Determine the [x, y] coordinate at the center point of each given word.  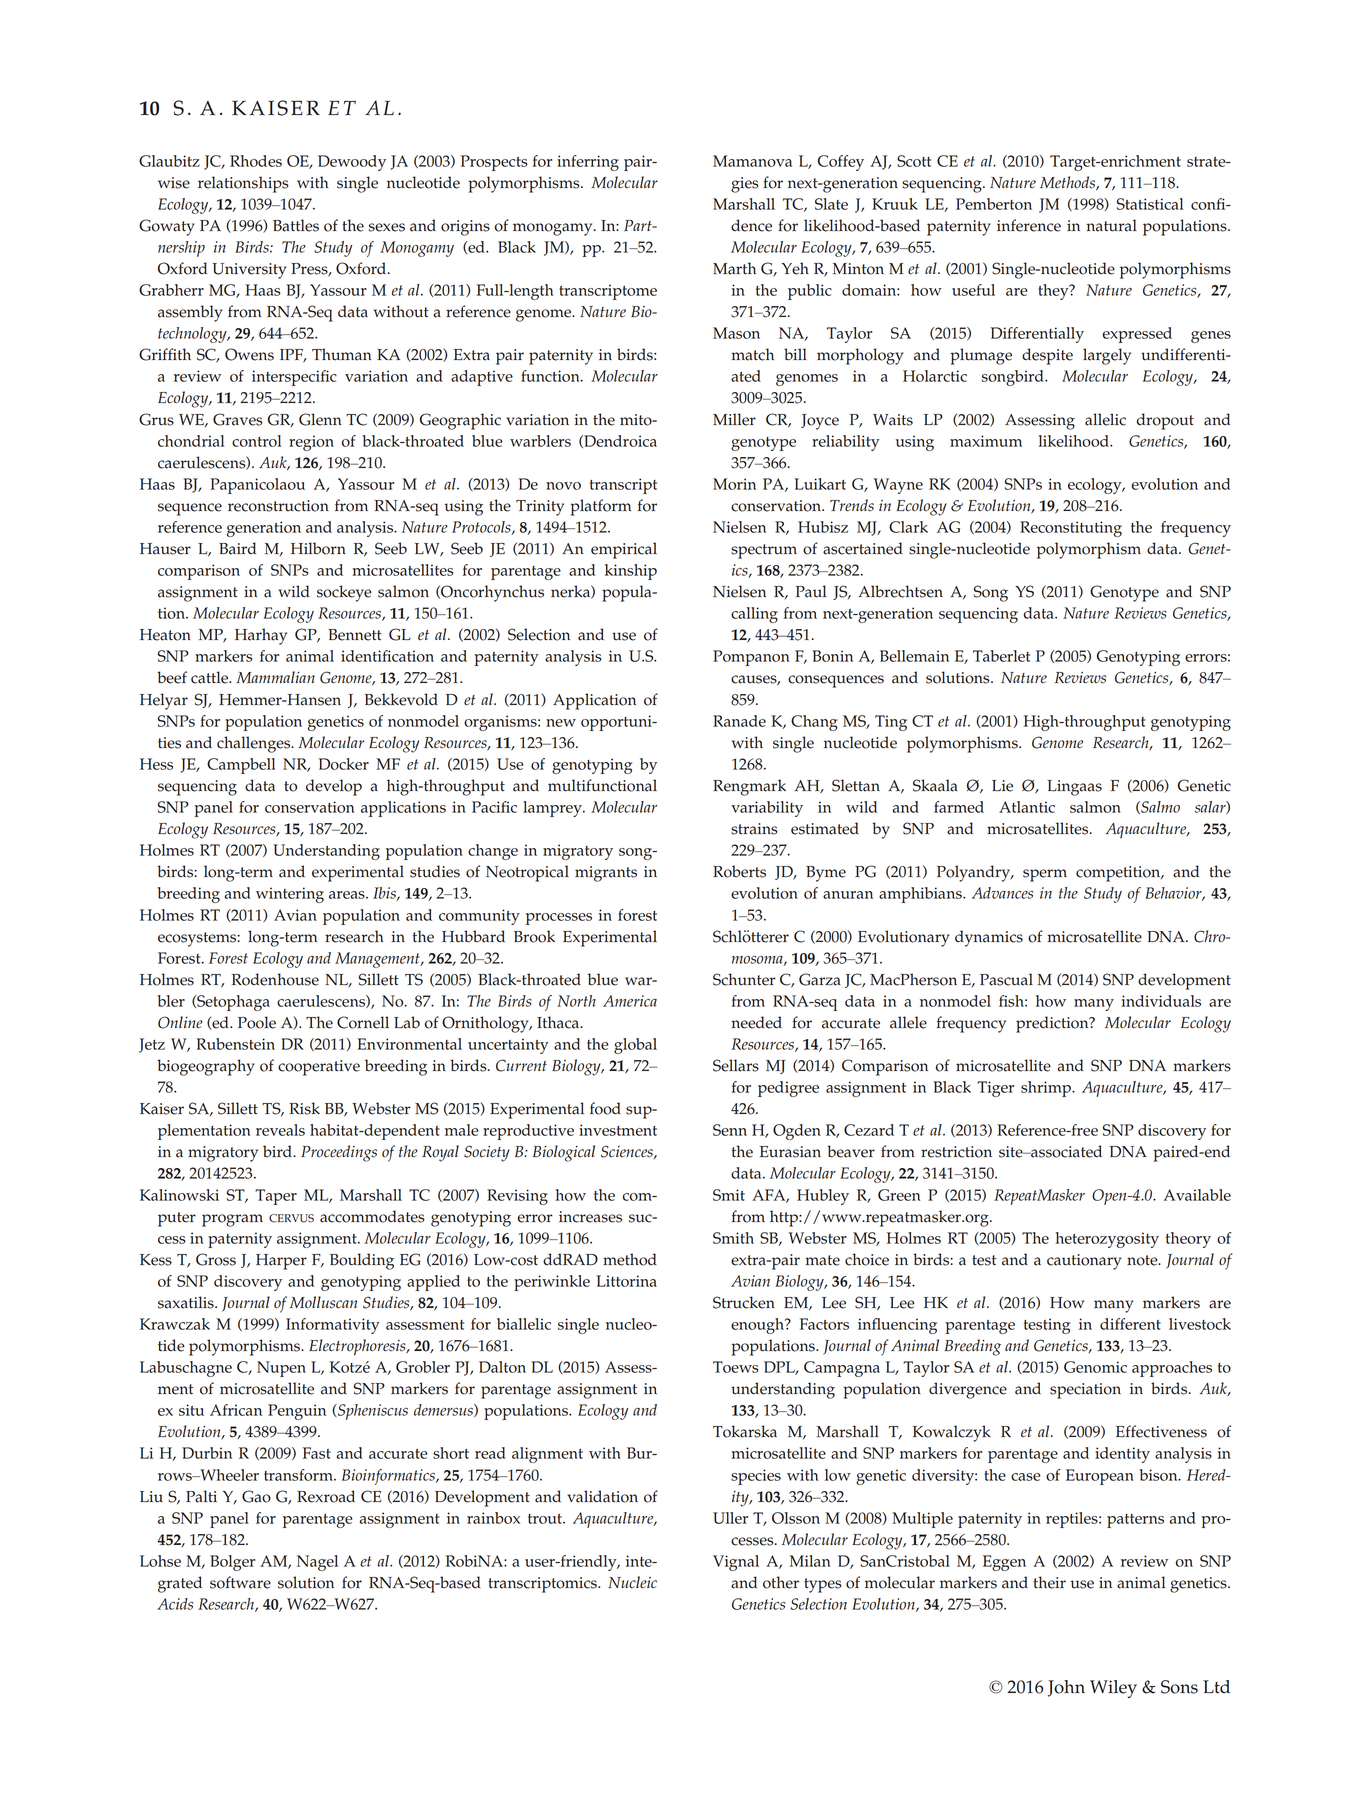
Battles [296, 225]
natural [1111, 225]
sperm [1045, 875]
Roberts [739, 871]
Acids [175, 1604]
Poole [257, 1022]
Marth [734, 268]
